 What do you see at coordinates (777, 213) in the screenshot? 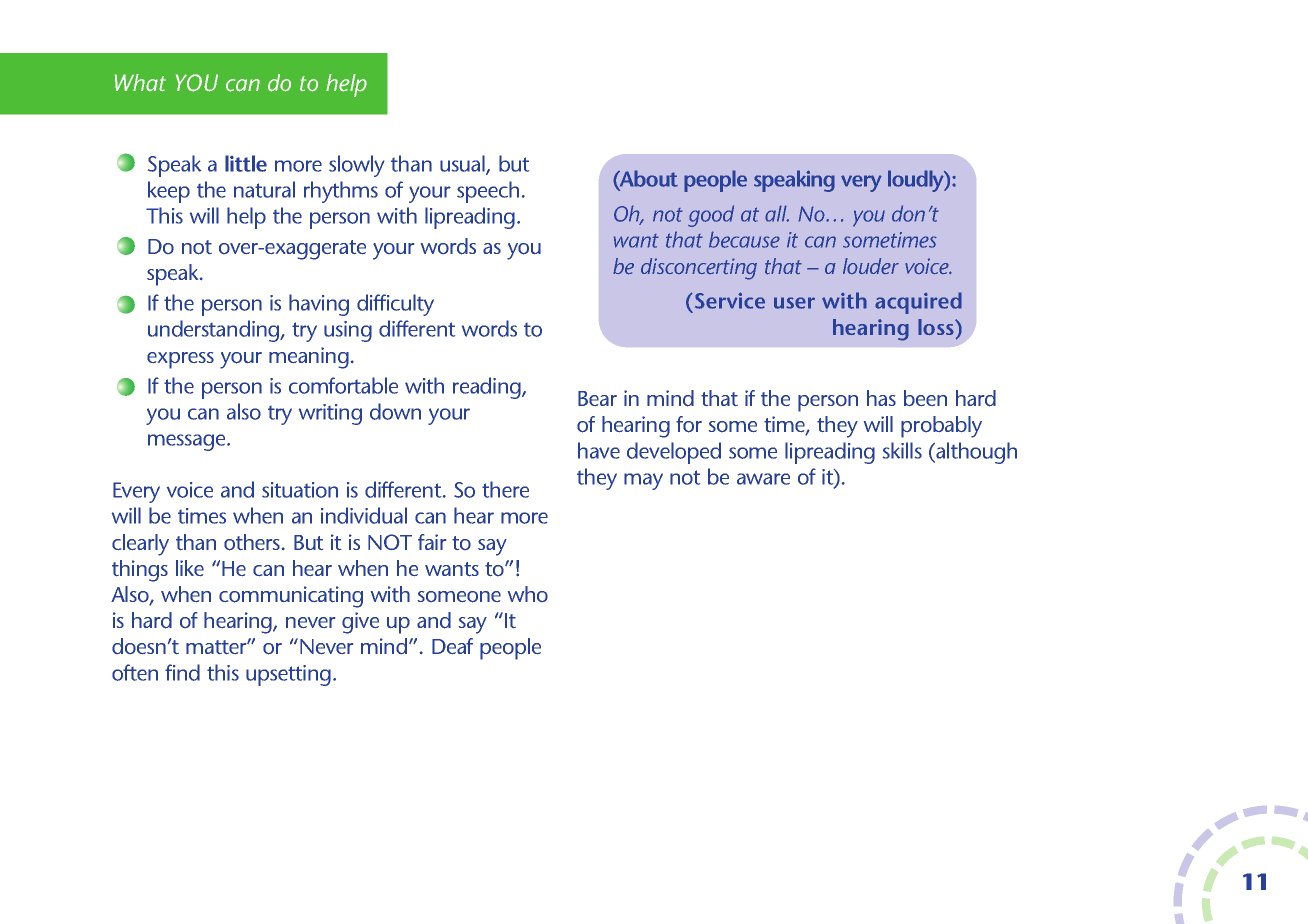
I see `all` at bounding box center [777, 213].
